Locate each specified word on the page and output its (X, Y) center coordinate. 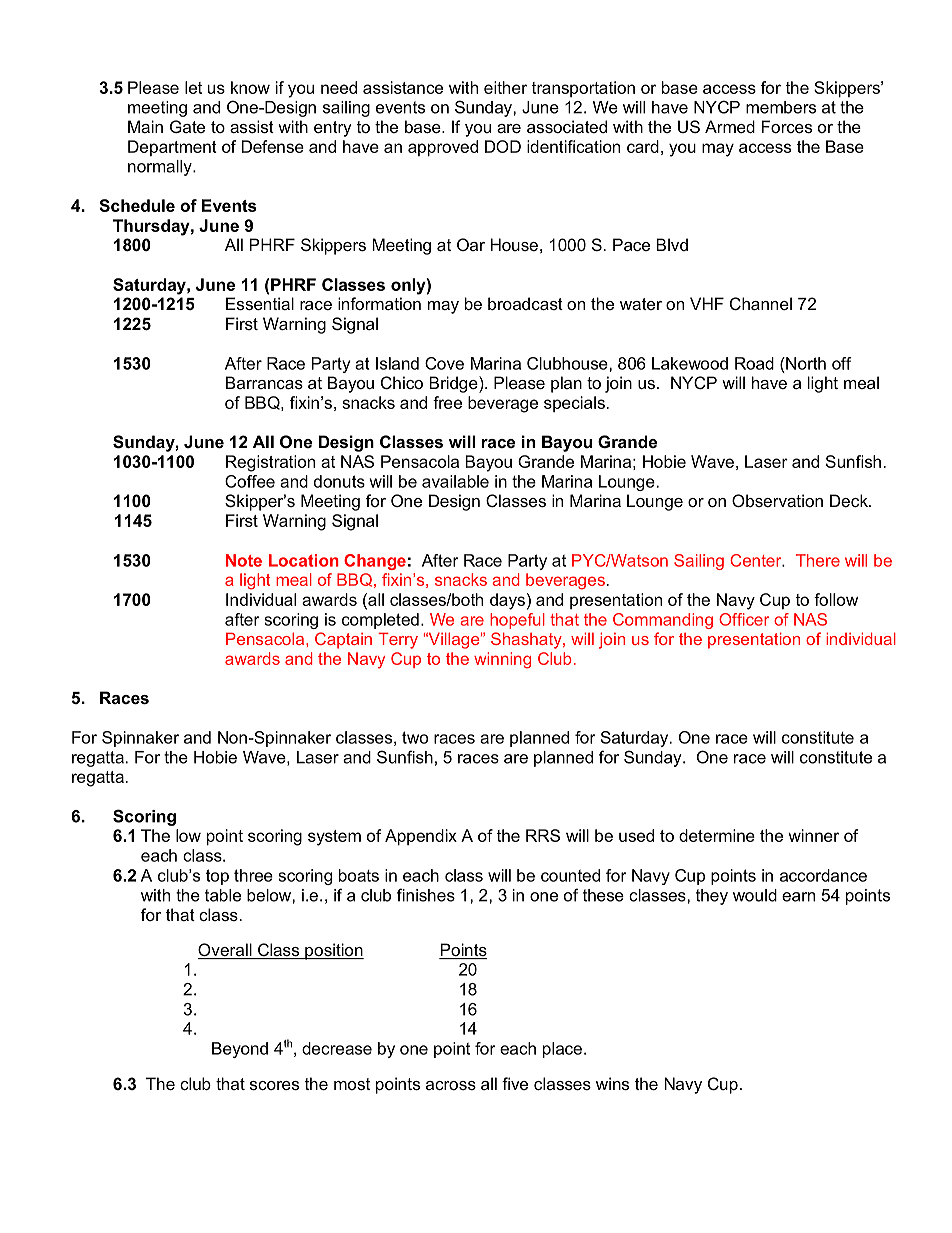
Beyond (240, 1050)
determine (717, 835)
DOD (503, 146)
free (447, 402)
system (334, 838)
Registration (270, 463)
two (415, 737)
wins (612, 1083)
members (781, 107)
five (515, 1083)
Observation (777, 500)
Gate (187, 126)
